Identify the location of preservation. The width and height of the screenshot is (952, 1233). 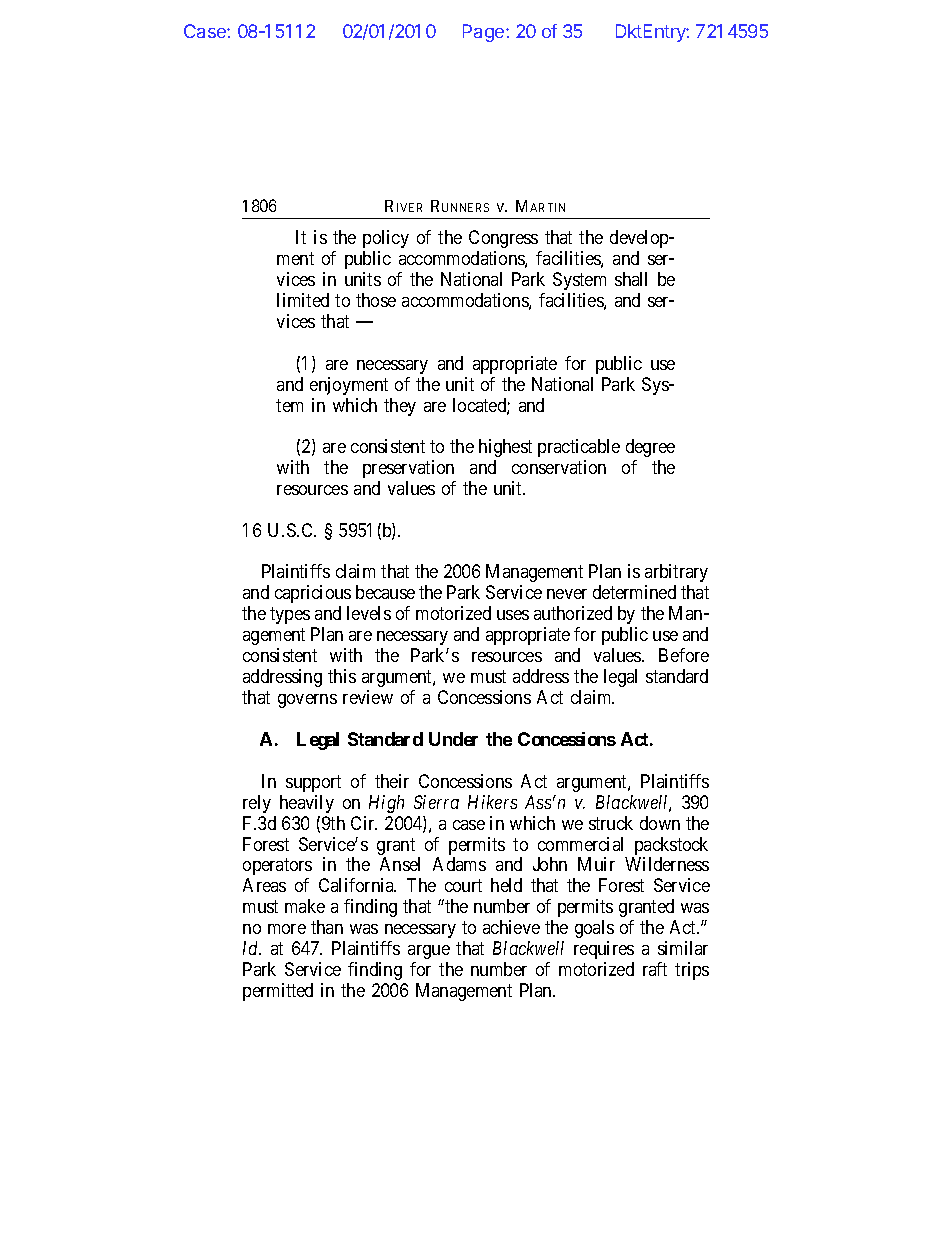
(408, 469).
